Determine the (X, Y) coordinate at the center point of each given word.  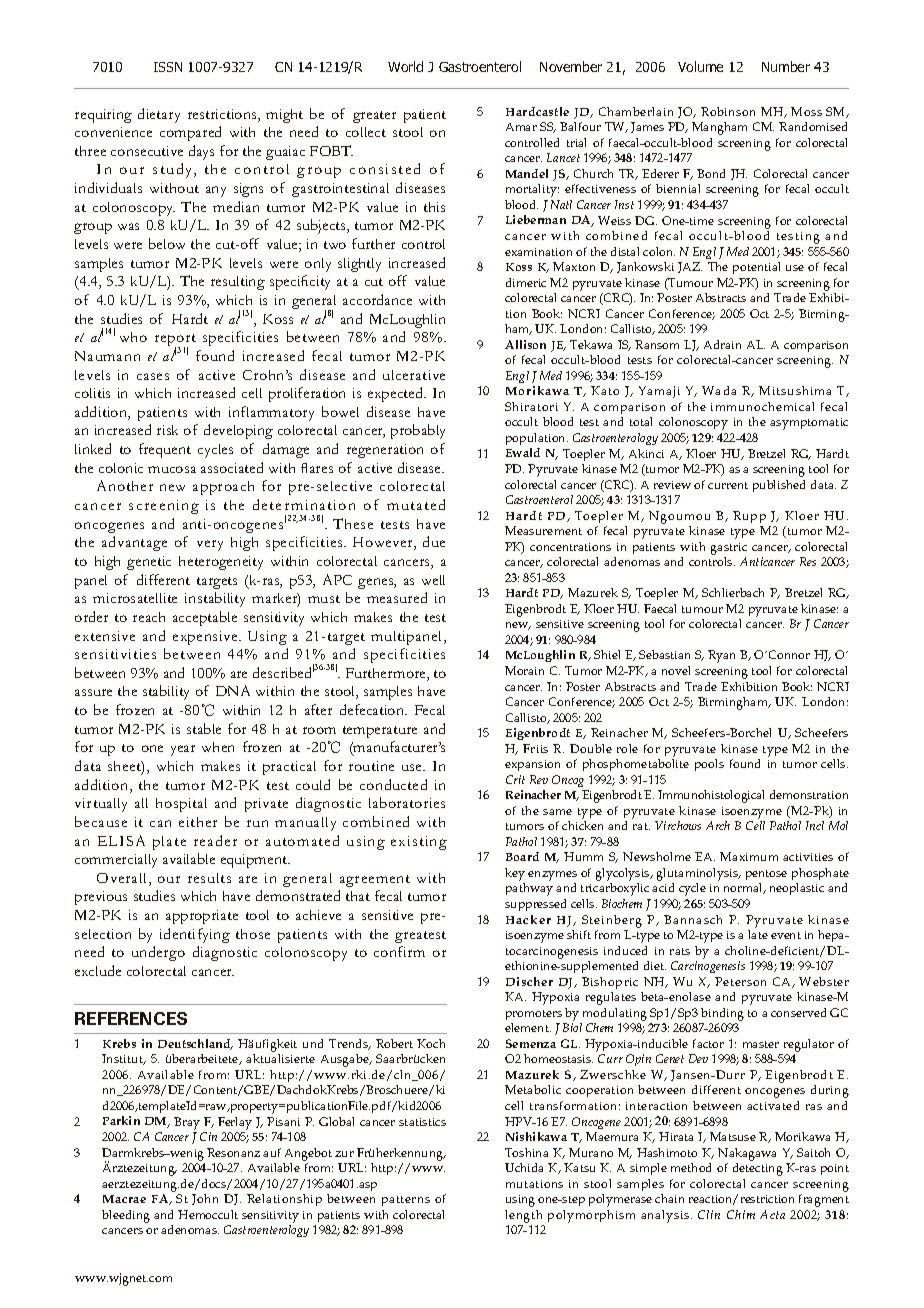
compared (190, 133)
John (205, 1199)
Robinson (728, 111)
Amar (521, 127)
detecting (758, 1169)
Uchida (524, 1167)
